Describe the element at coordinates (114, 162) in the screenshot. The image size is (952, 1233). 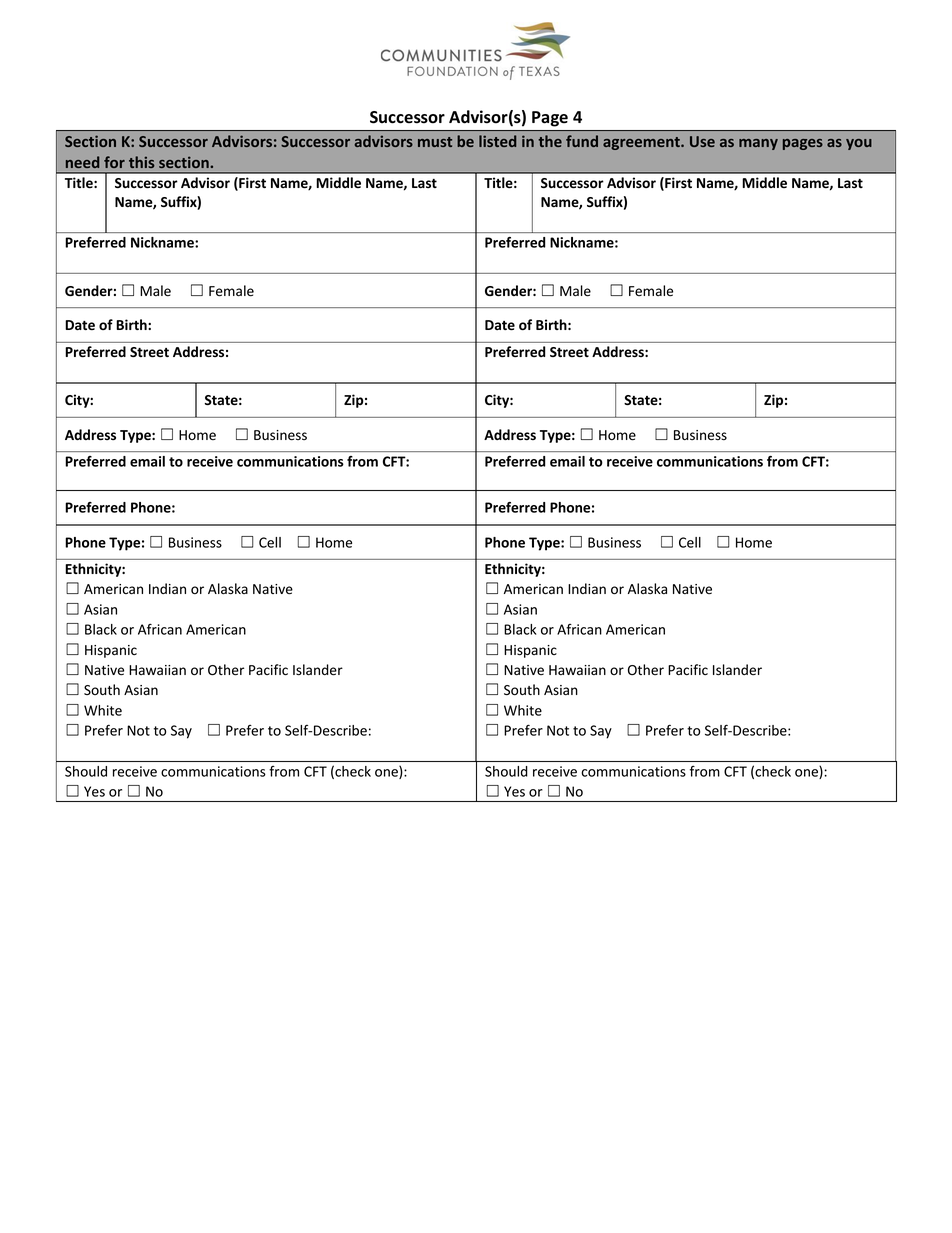
I see `for` at that location.
